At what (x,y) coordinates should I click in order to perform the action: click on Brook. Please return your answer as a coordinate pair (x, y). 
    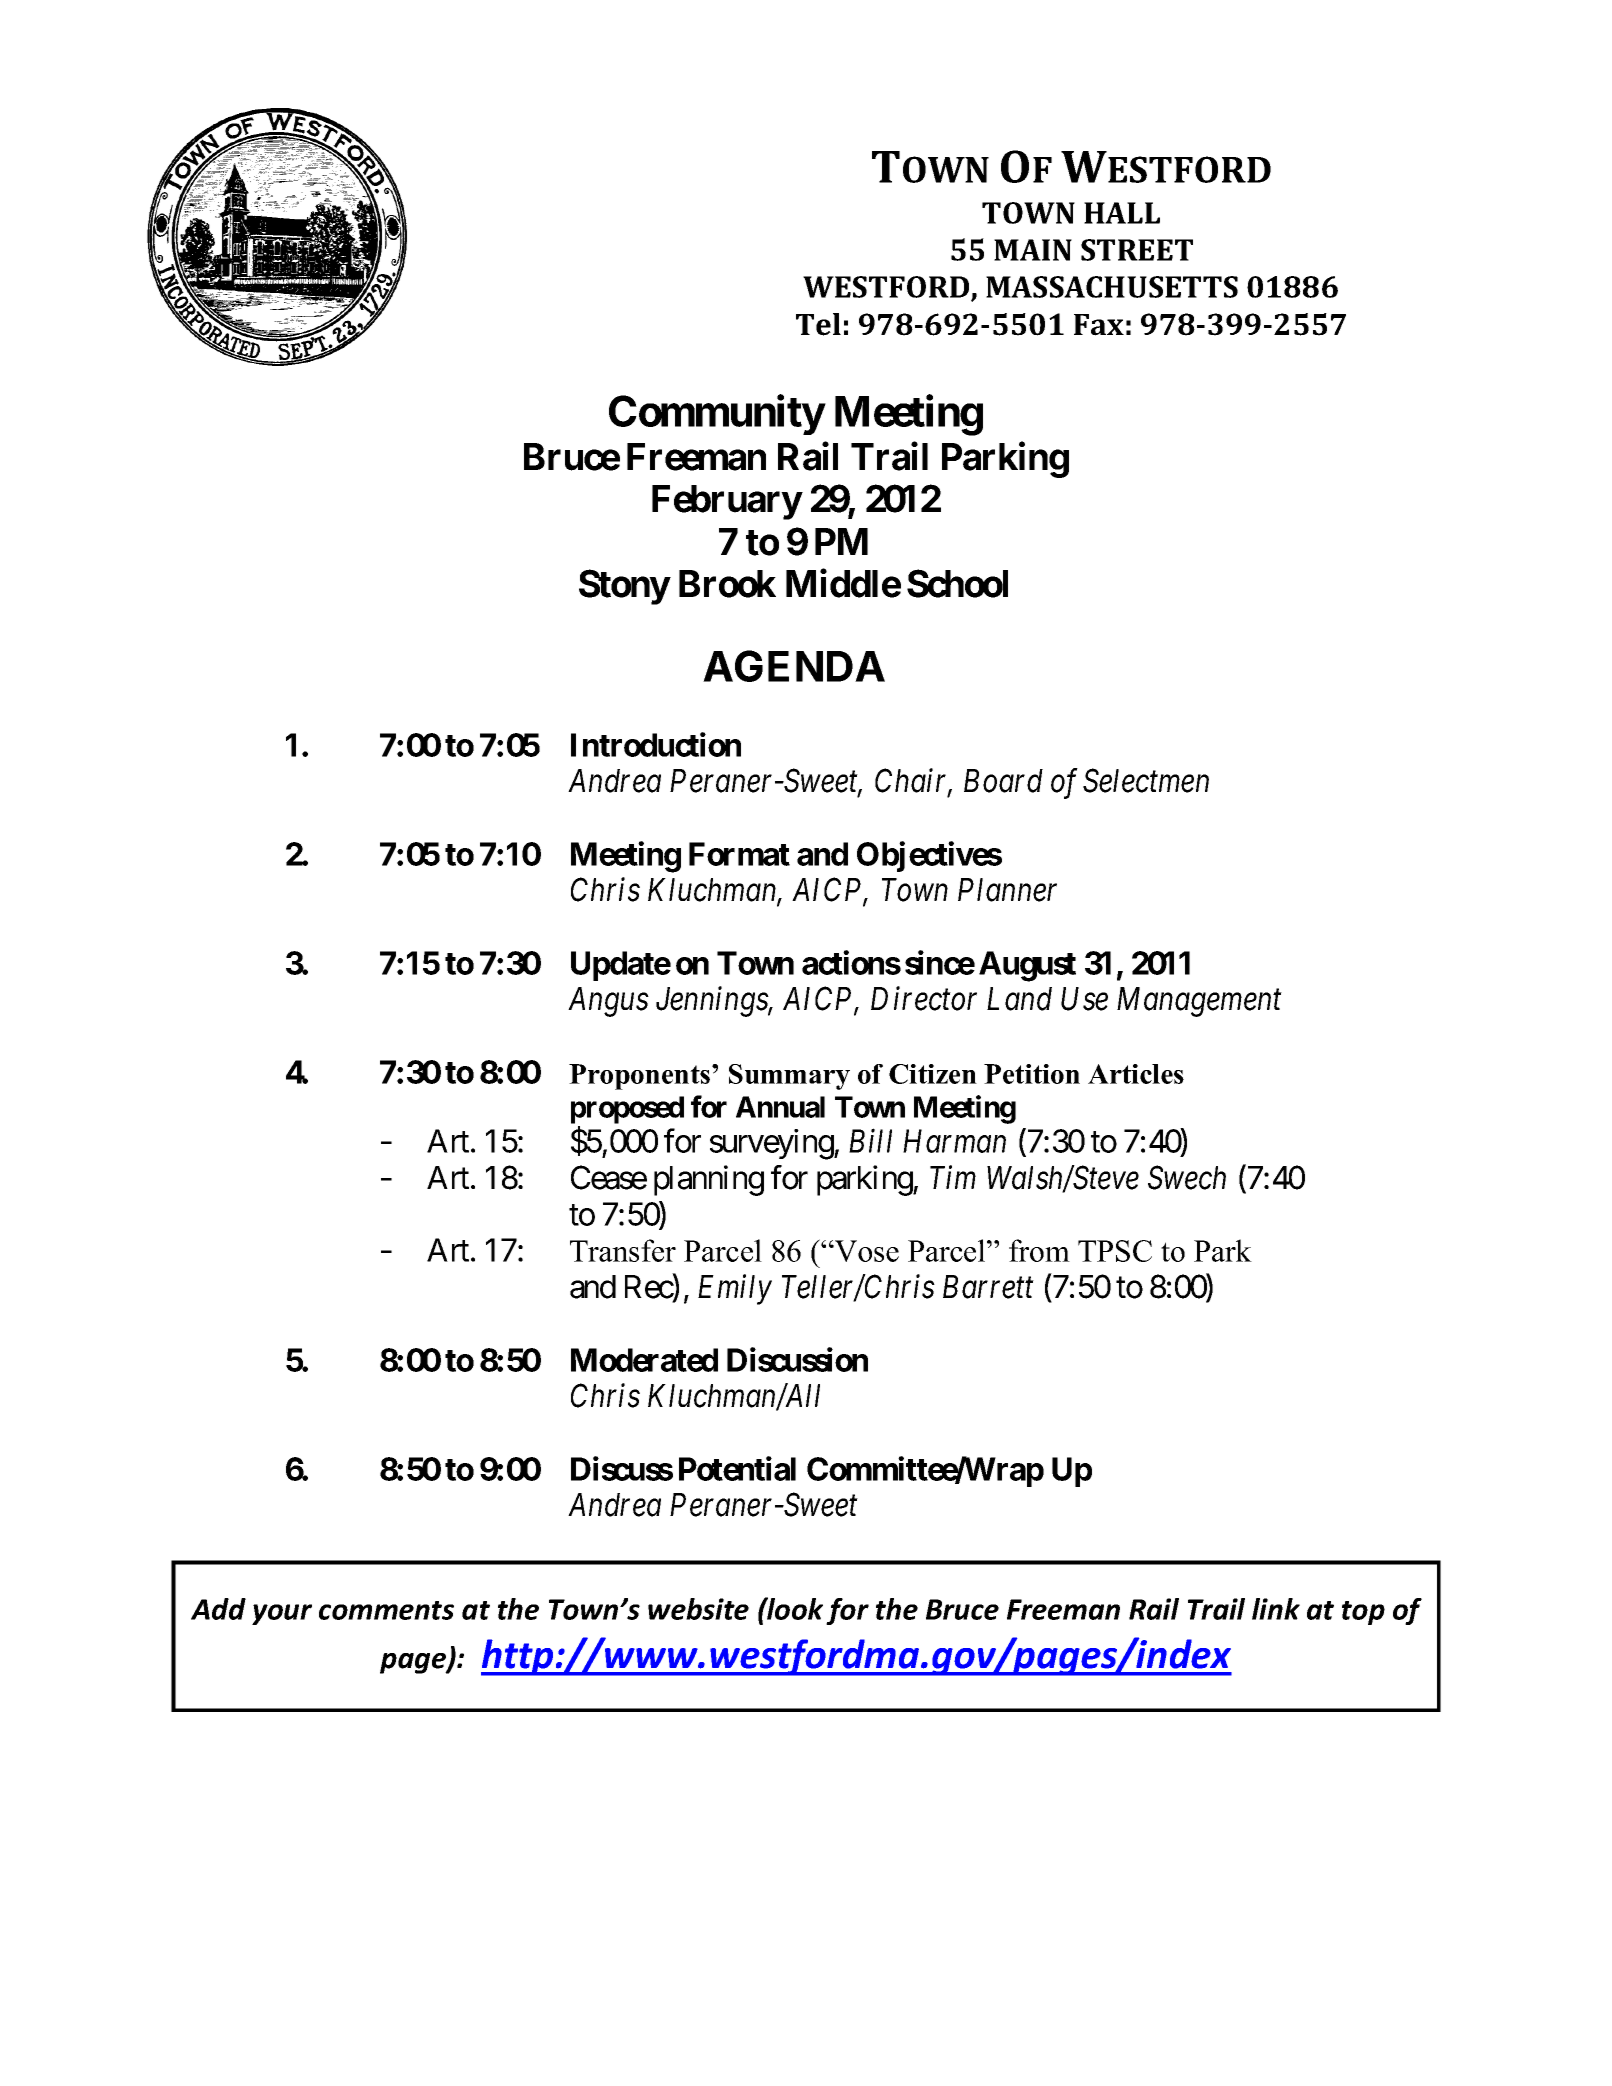
    Looking at the image, I should click on (727, 584).
